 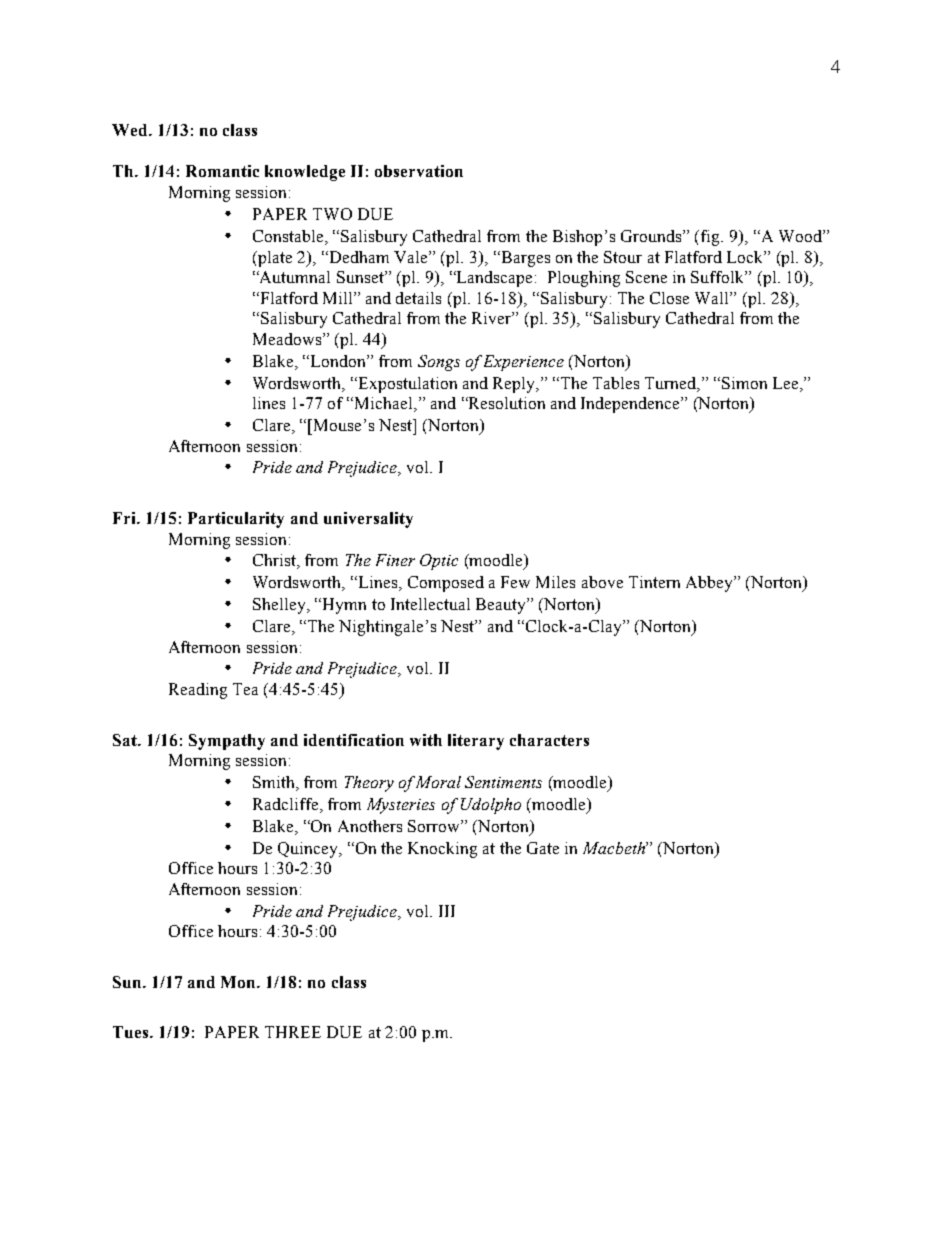 What do you see at coordinates (439, 363) in the screenshot?
I see `Songs` at bounding box center [439, 363].
